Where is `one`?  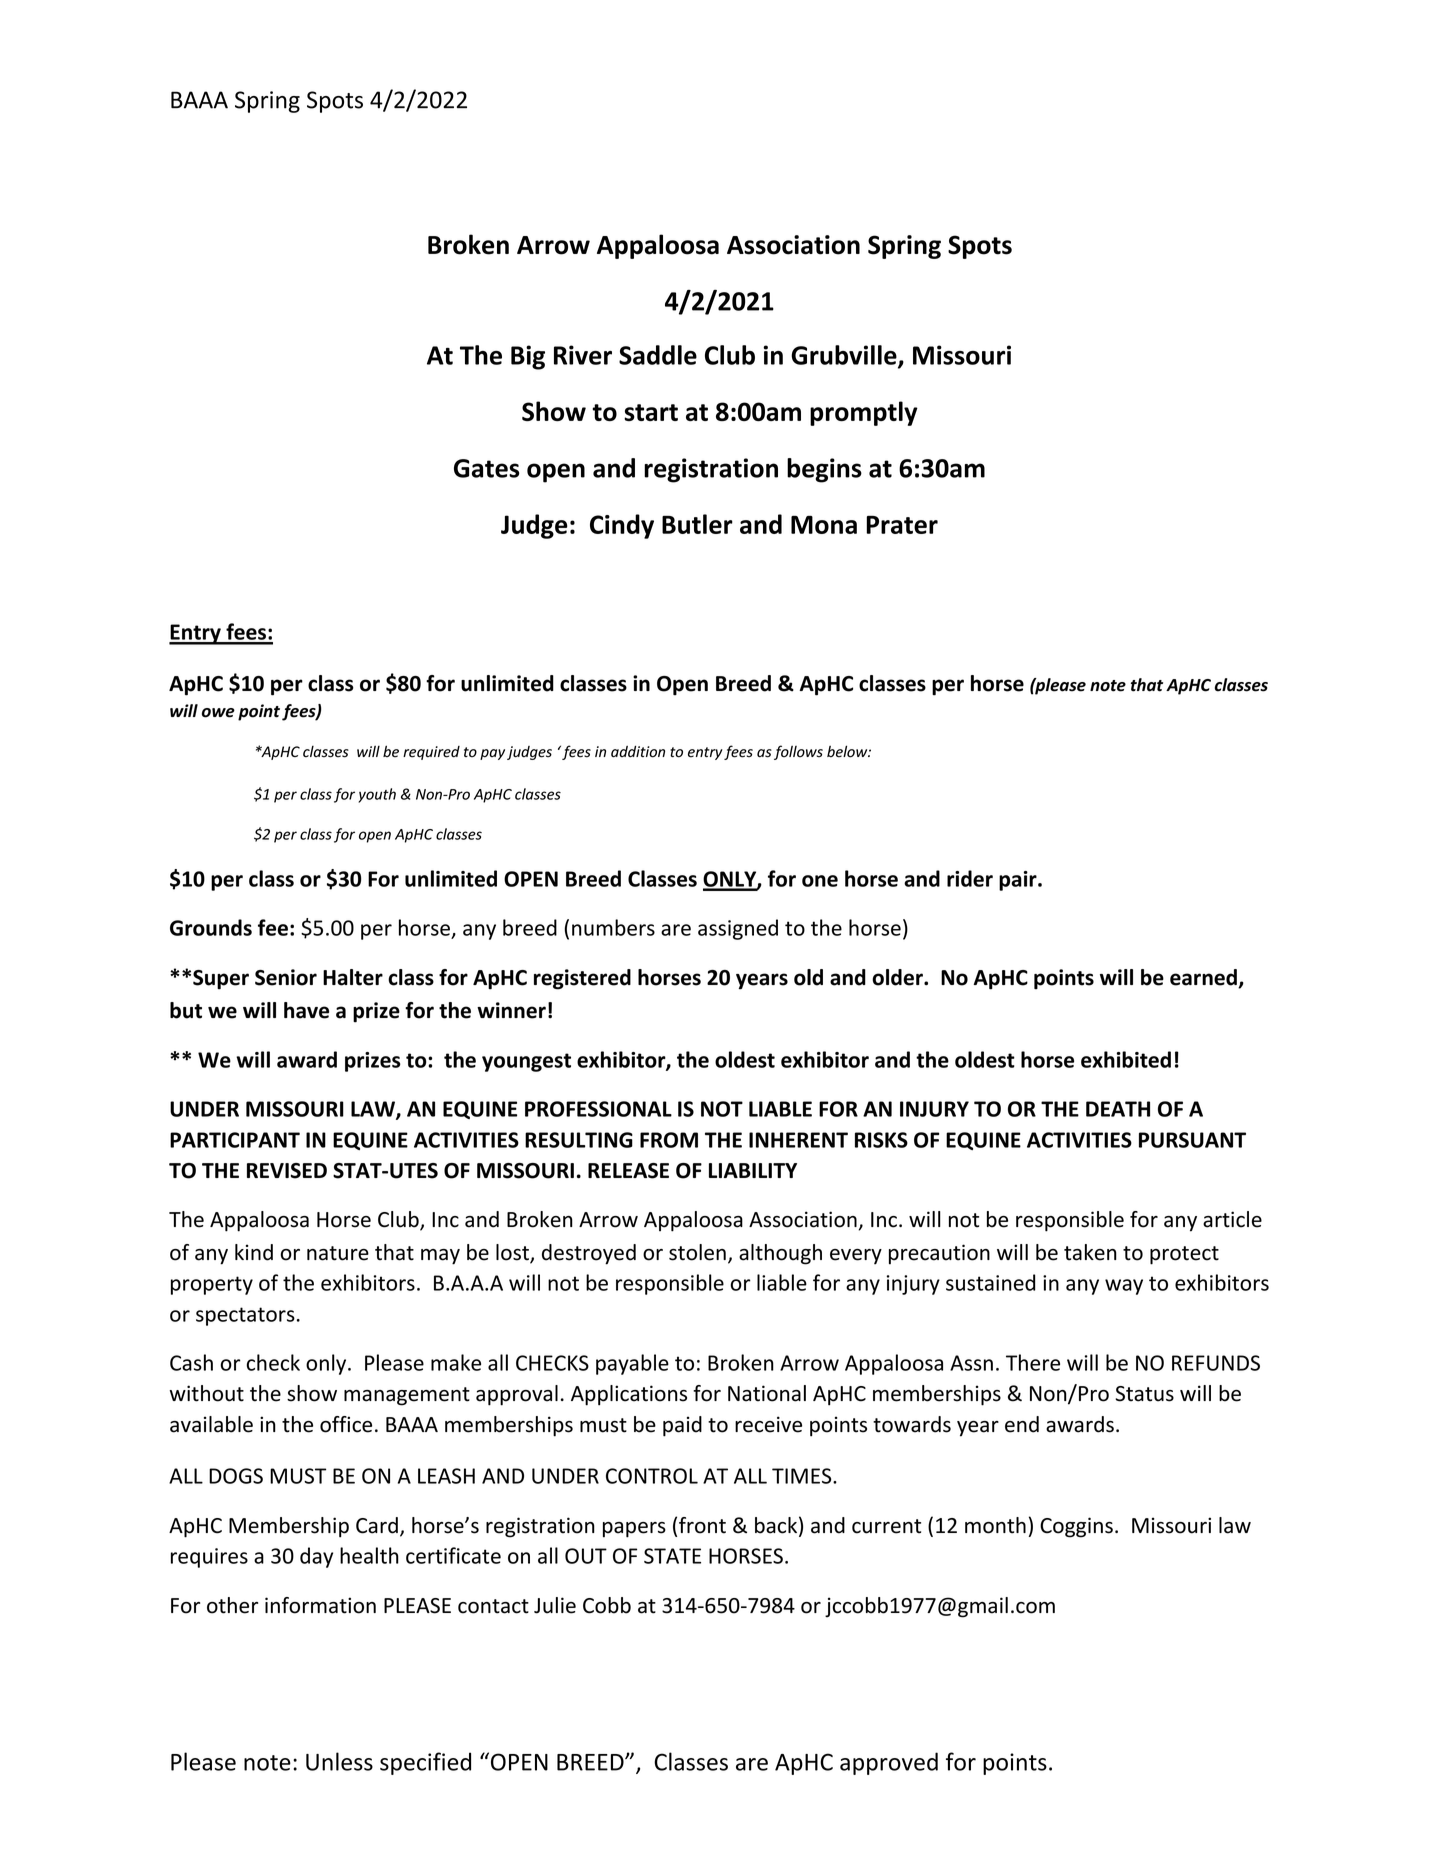
one is located at coordinates (820, 881).
